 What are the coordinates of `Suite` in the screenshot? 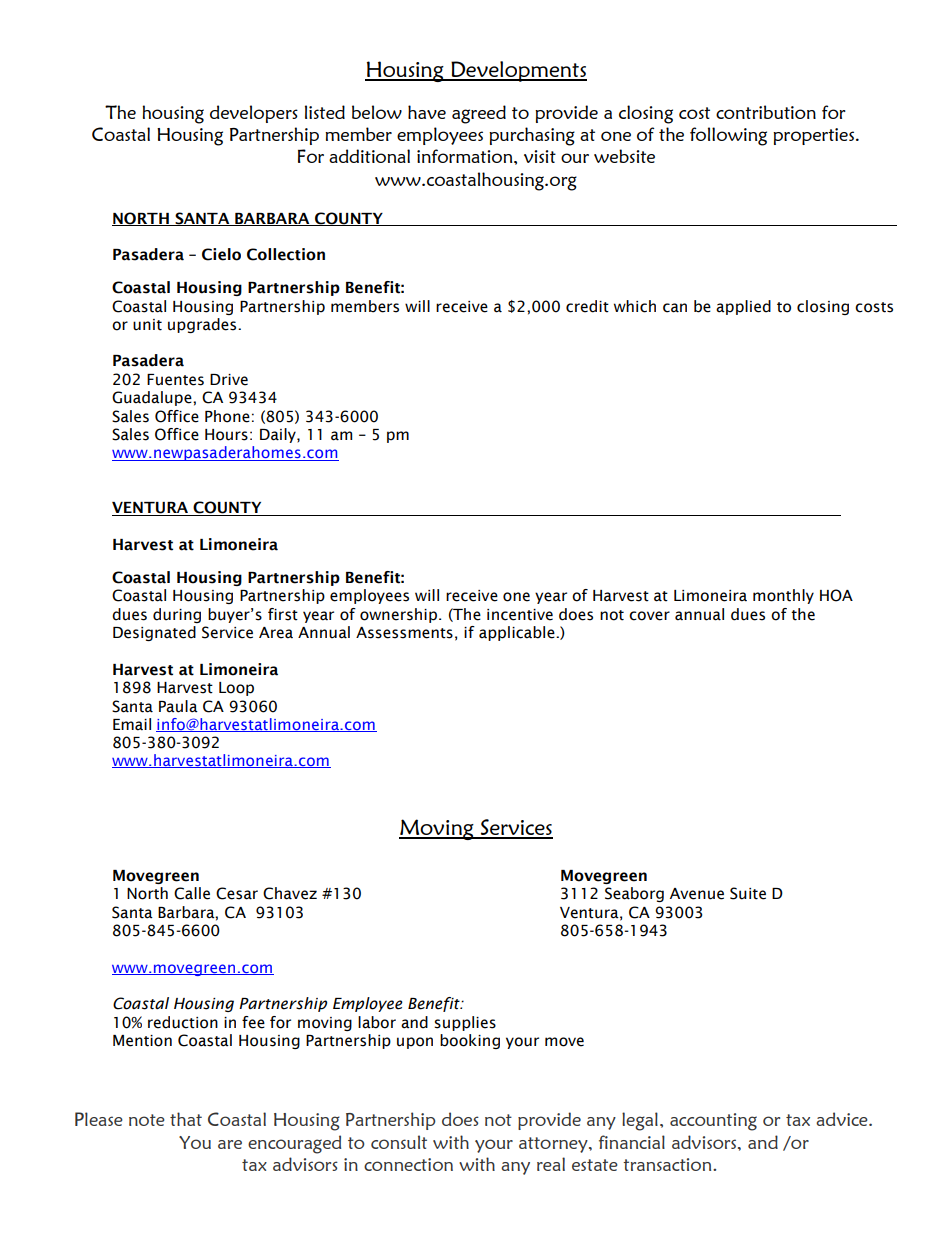 It's located at (748, 893).
